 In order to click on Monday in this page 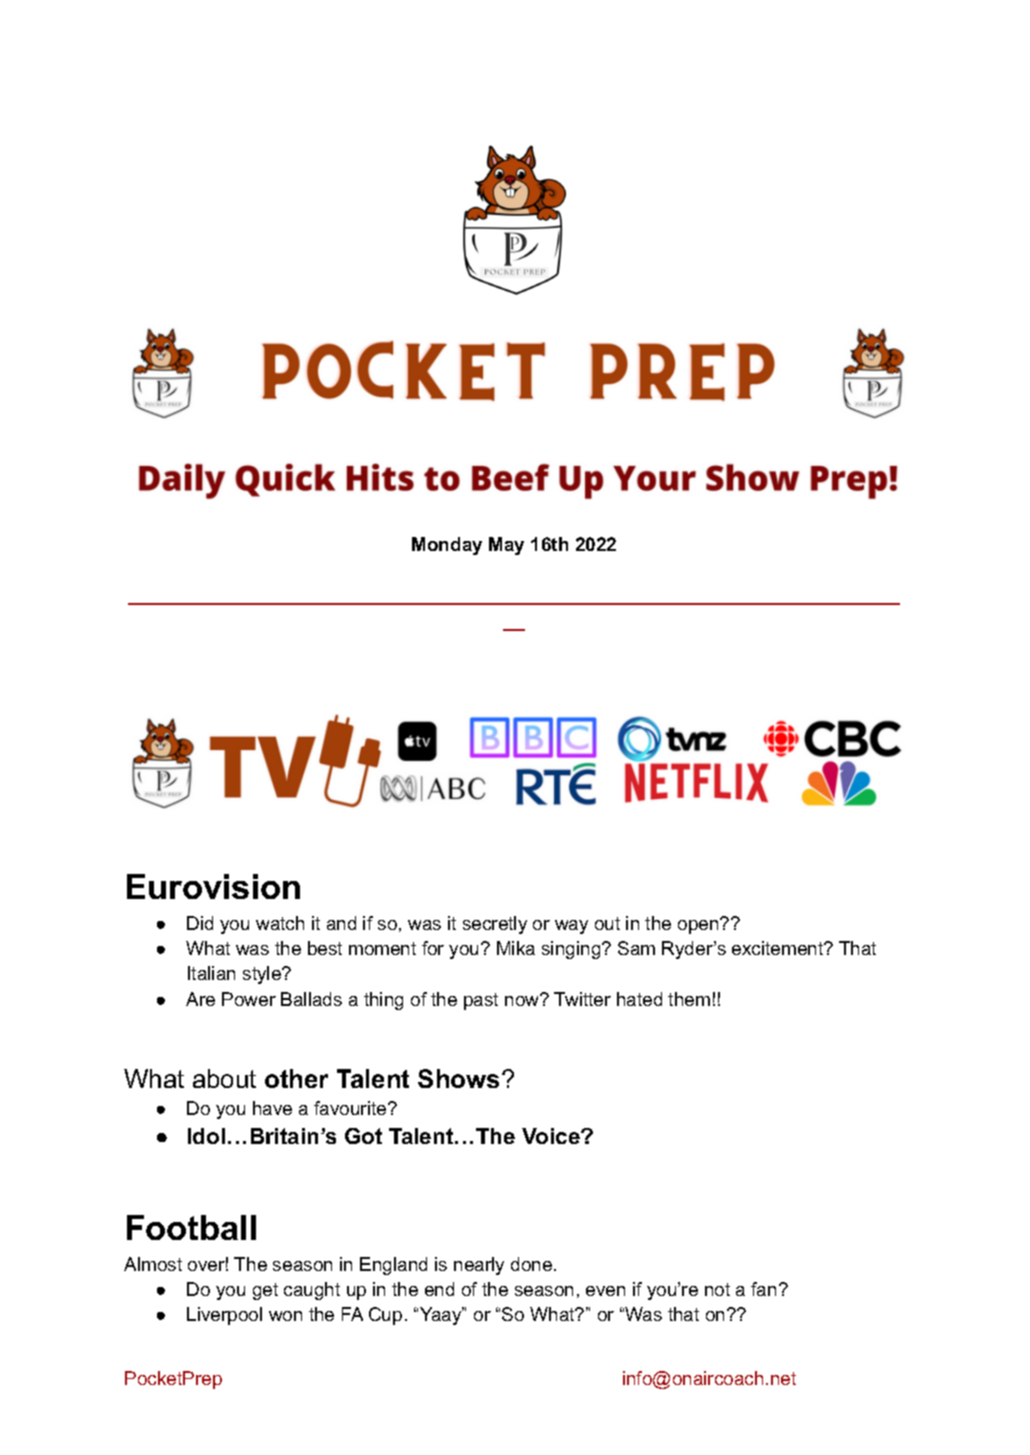, I will do `click(447, 546)`.
